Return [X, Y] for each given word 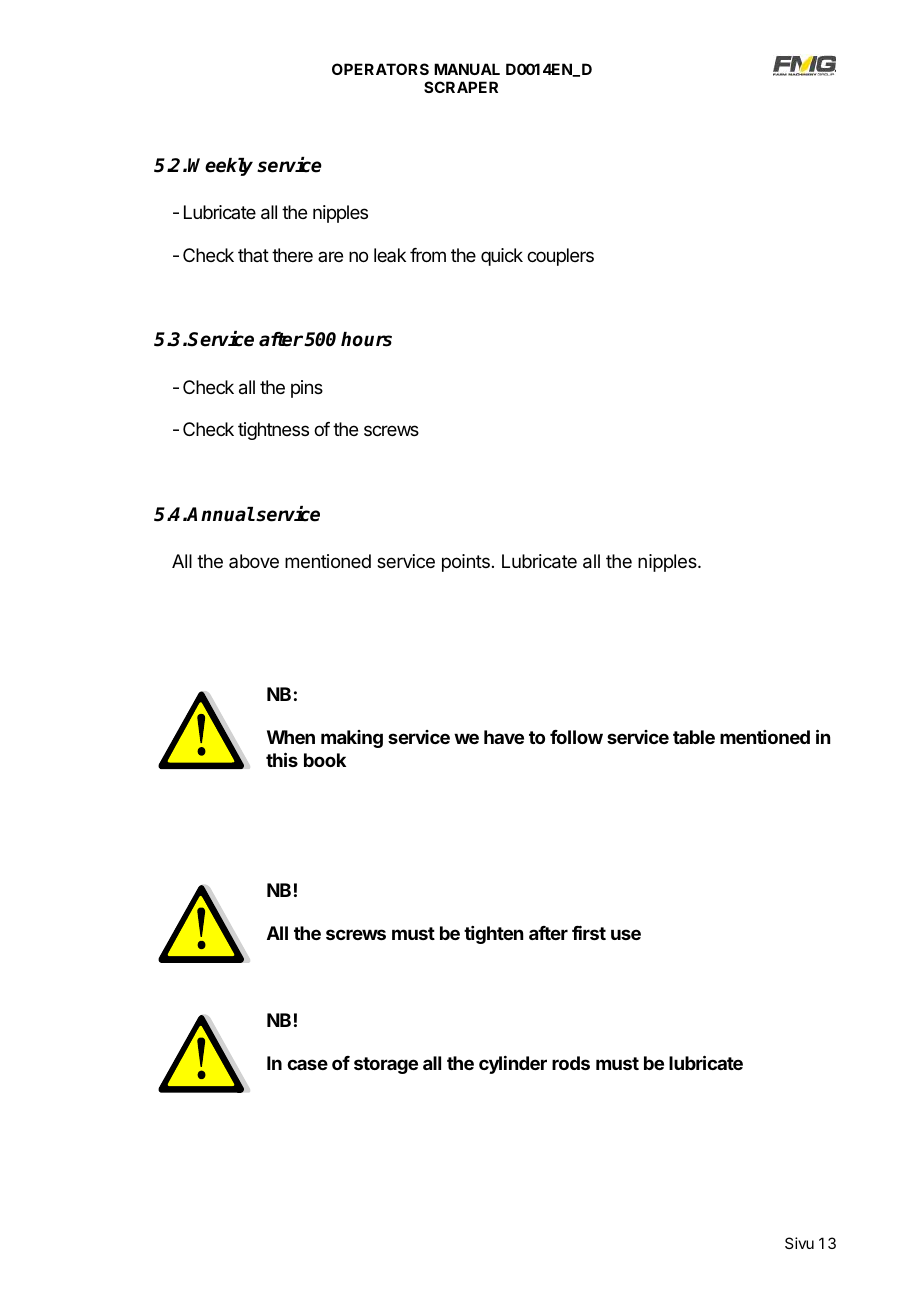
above [254, 561]
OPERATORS [380, 69]
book [325, 760]
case [307, 1064]
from [428, 255]
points [466, 563]
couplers [560, 257]
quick [502, 257]
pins [307, 389]
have [504, 737]
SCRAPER [461, 87]
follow [576, 737]
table [694, 737]
